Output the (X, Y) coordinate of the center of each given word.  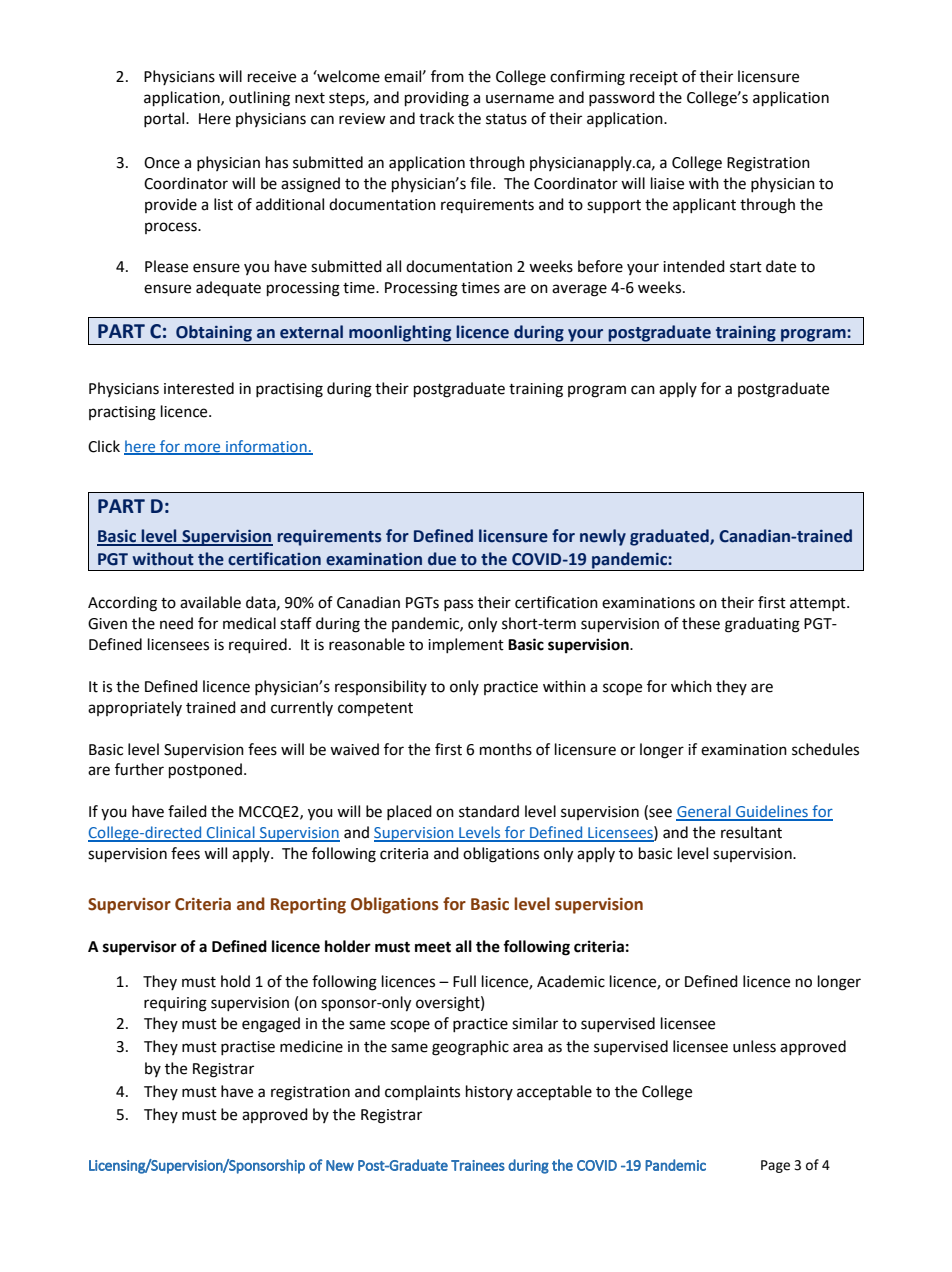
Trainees (478, 1165)
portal (165, 119)
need (176, 623)
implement (466, 645)
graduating (762, 625)
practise (248, 1048)
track (436, 118)
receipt (654, 78)
